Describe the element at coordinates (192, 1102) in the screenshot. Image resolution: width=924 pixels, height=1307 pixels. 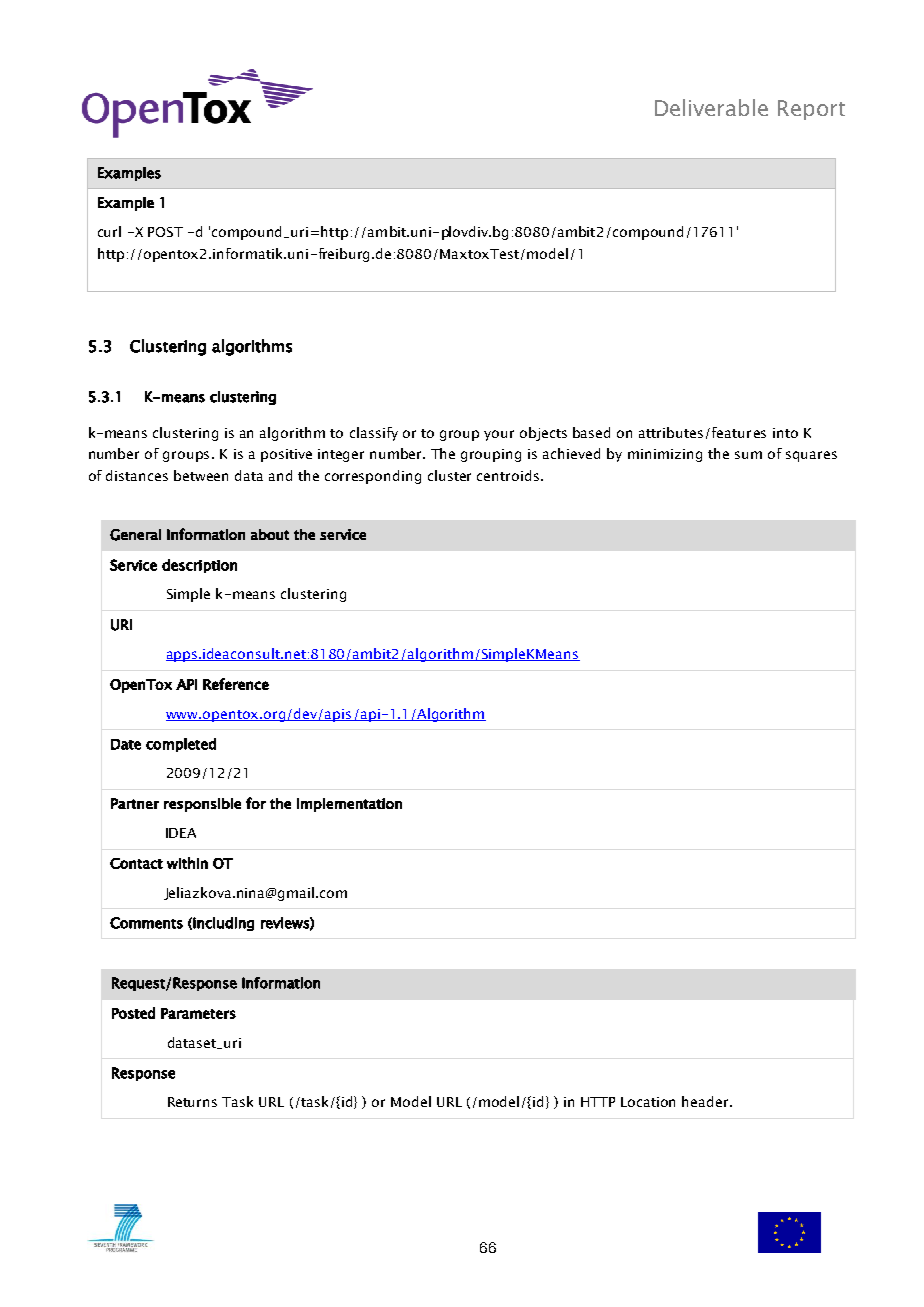
I see `Returns` at that location.
